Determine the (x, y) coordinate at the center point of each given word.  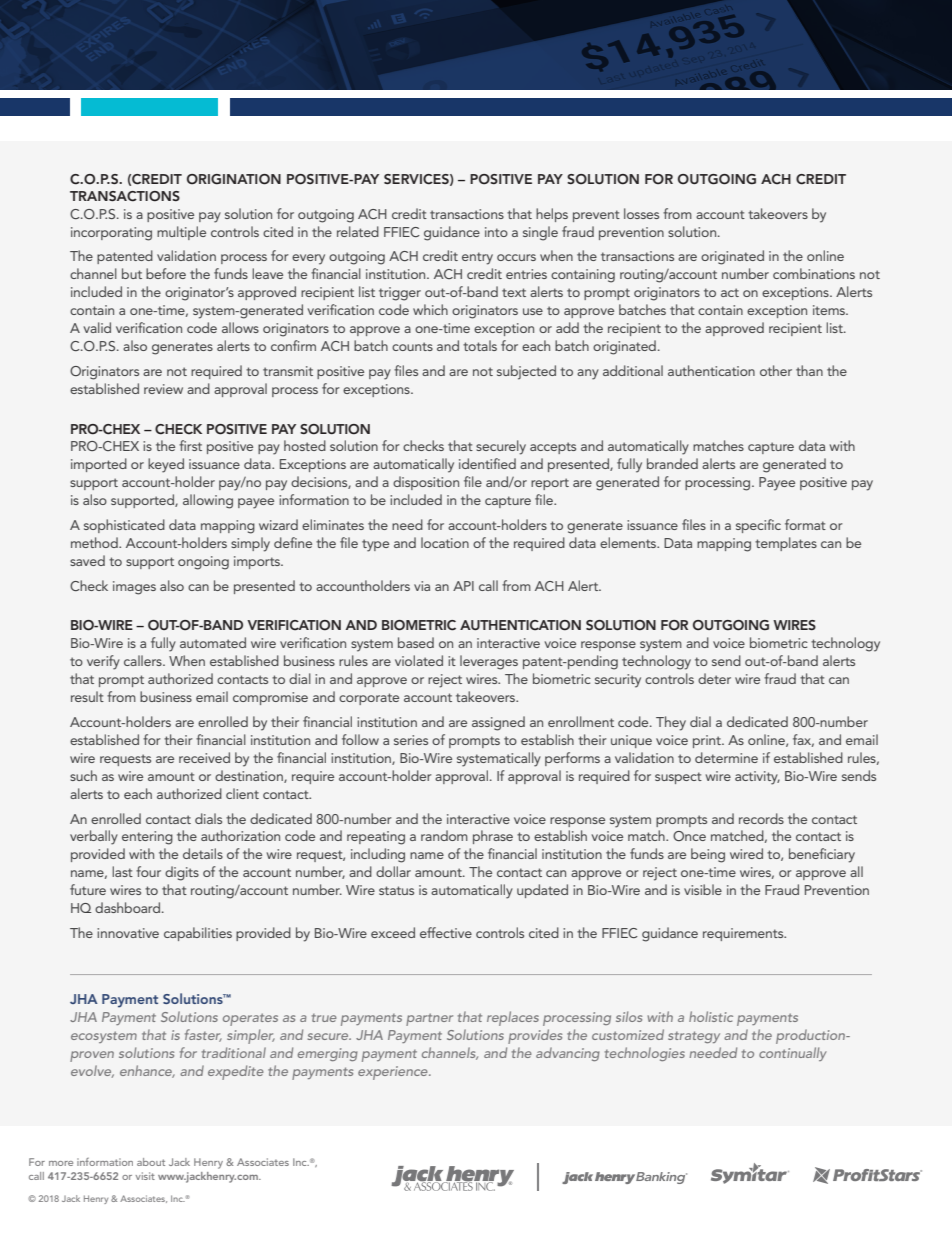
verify (103, 662)
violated (419, 660)
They (671, 723)
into (496, 232)
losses (641, 213)
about (151, 1162)
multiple (181, 233)
